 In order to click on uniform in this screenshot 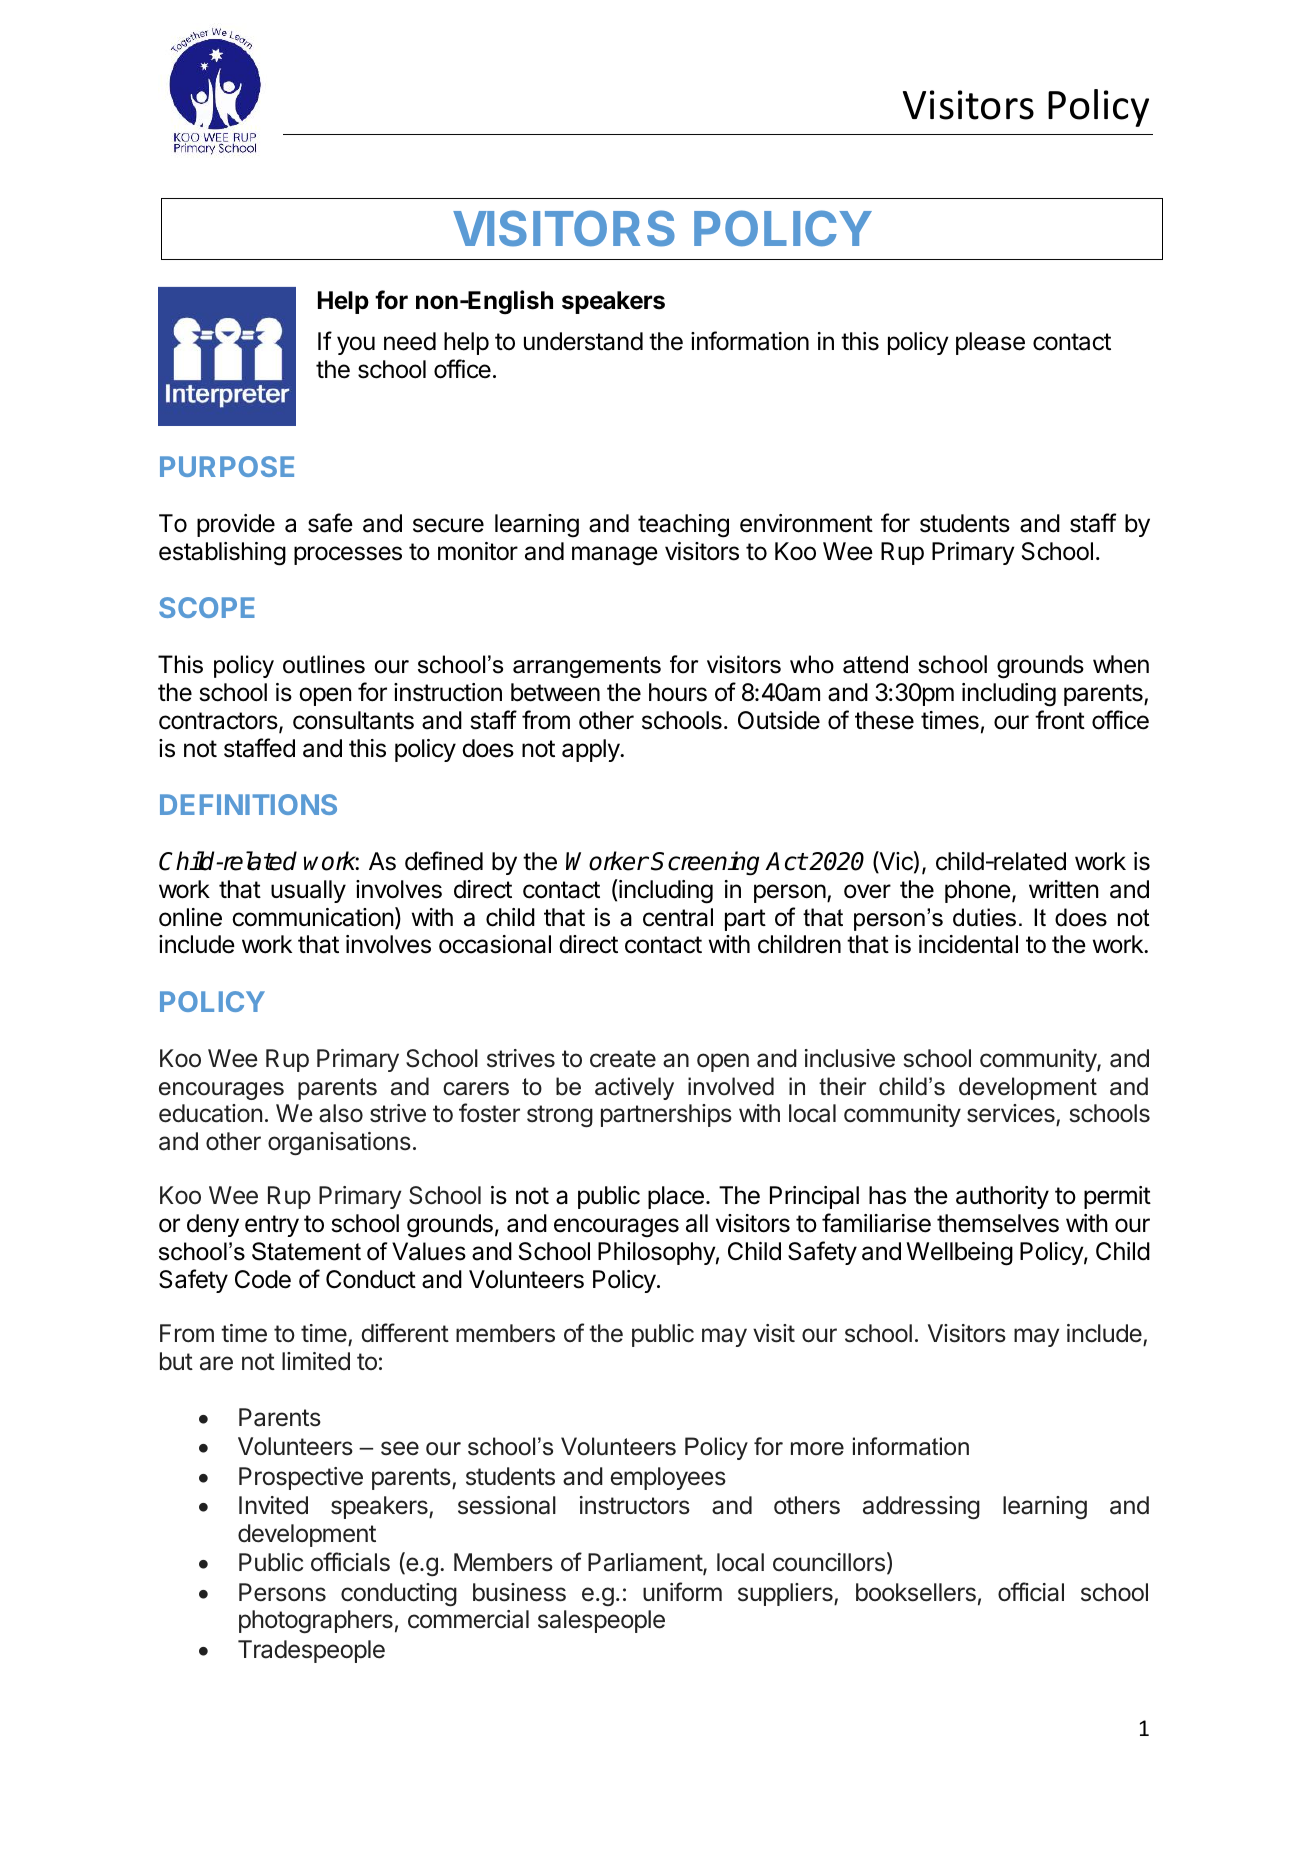, I will do `click(682, 1591)`.
